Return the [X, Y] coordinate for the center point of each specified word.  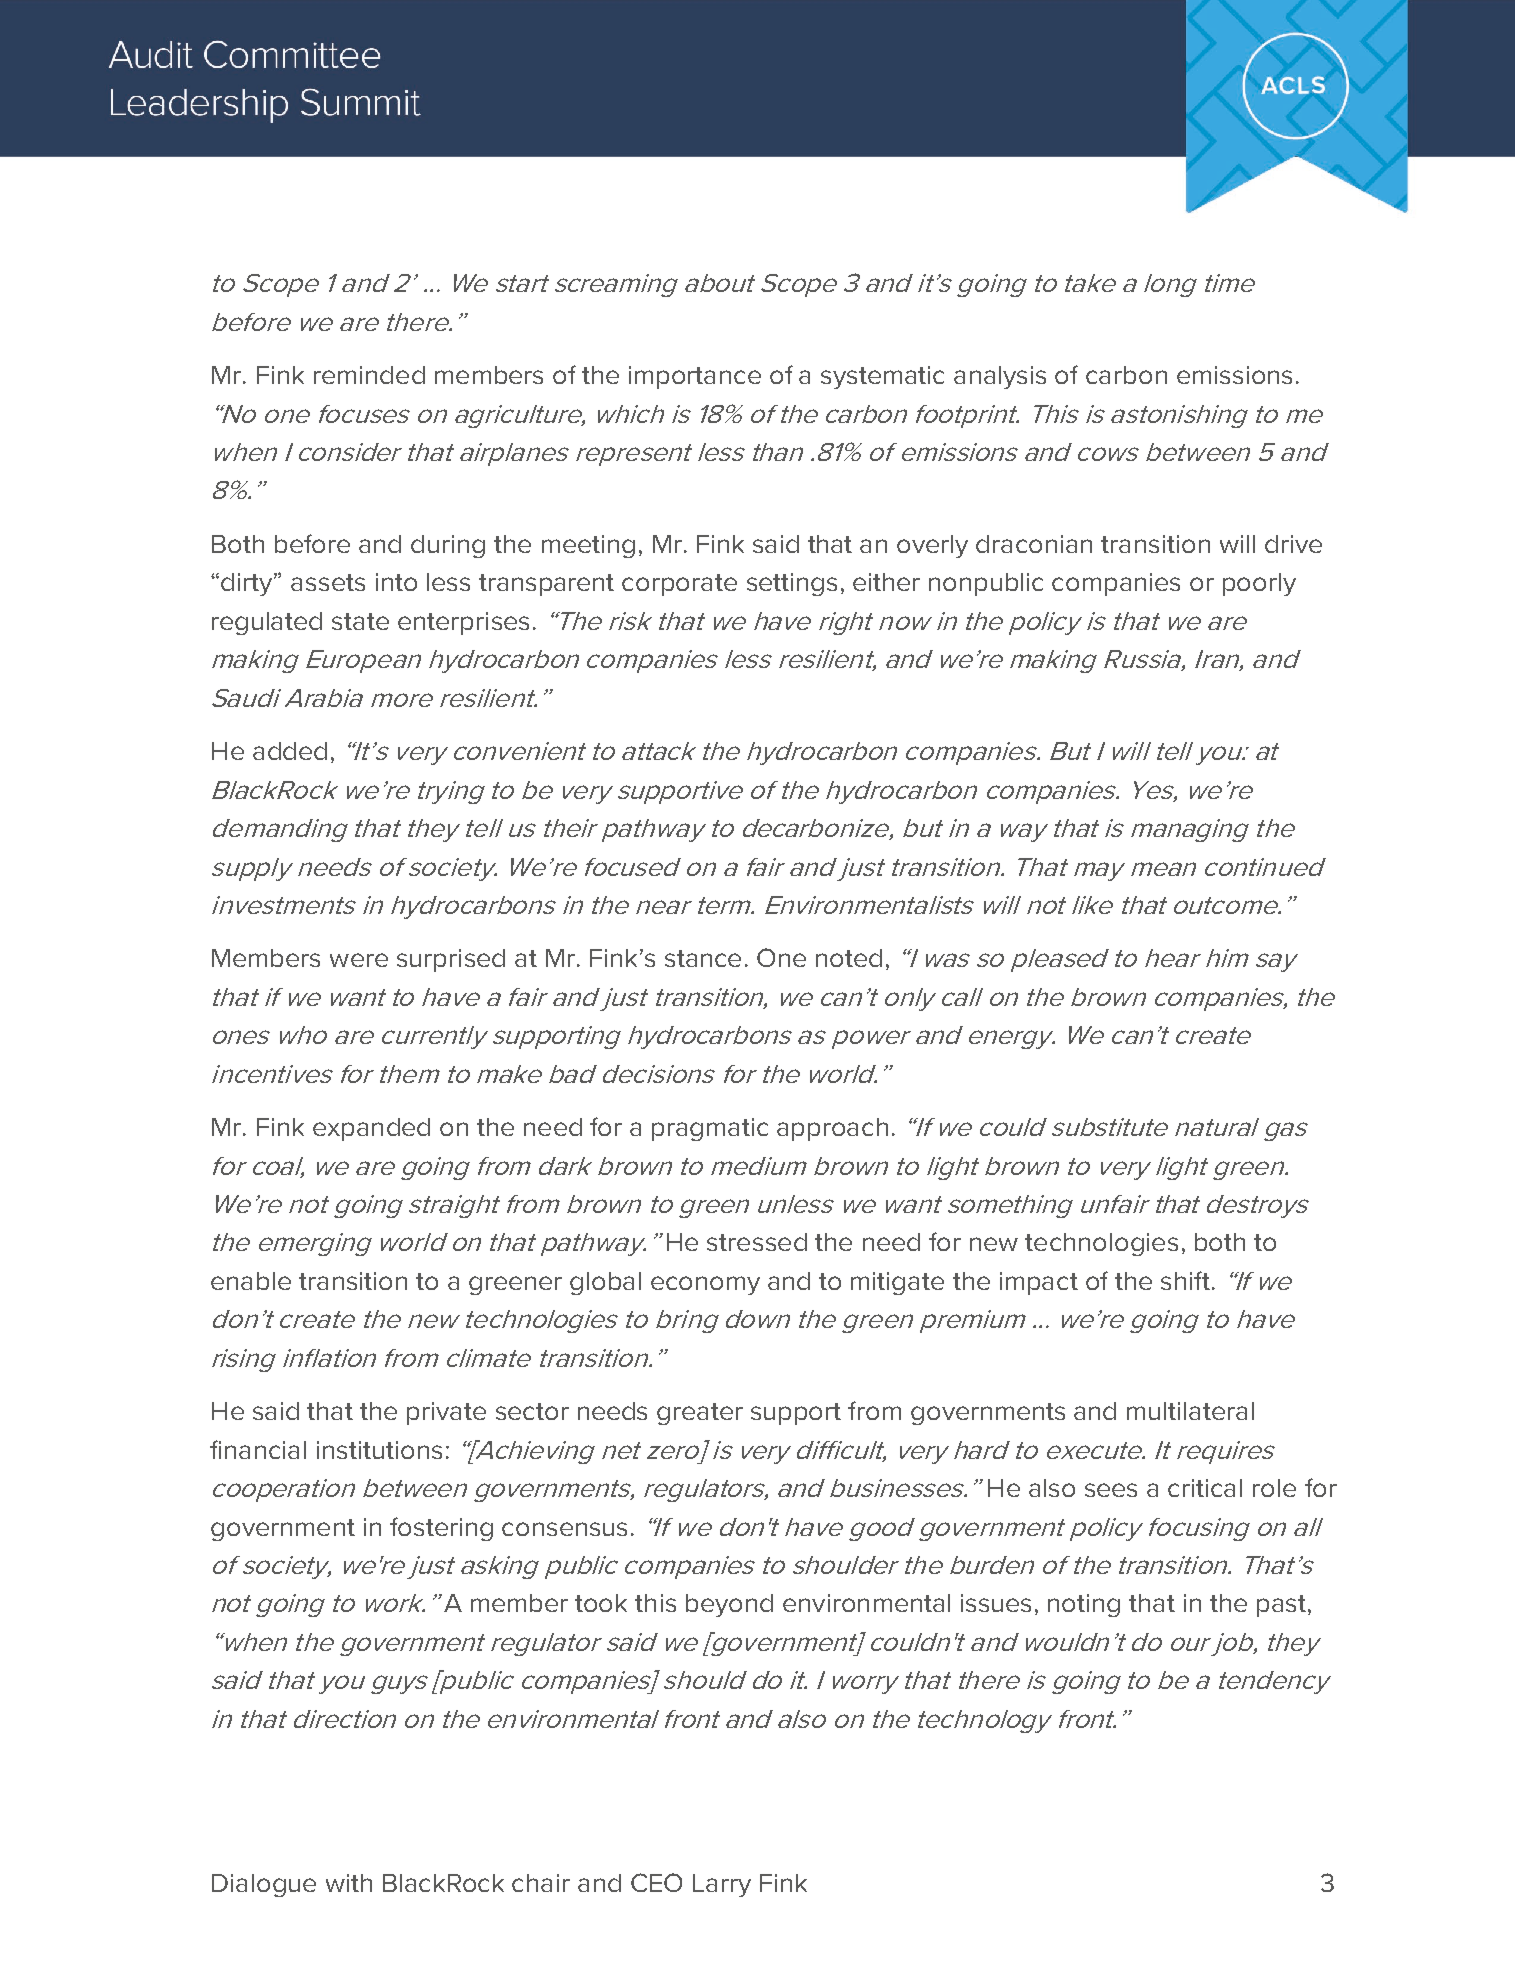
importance [695, 377]
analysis [1000, 377]
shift [1185, 1280]
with [349, 1883]
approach [832, 1129]
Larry [722, 1885]
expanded [371, 1129]
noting [1084, 1605]
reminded [369, 375]
